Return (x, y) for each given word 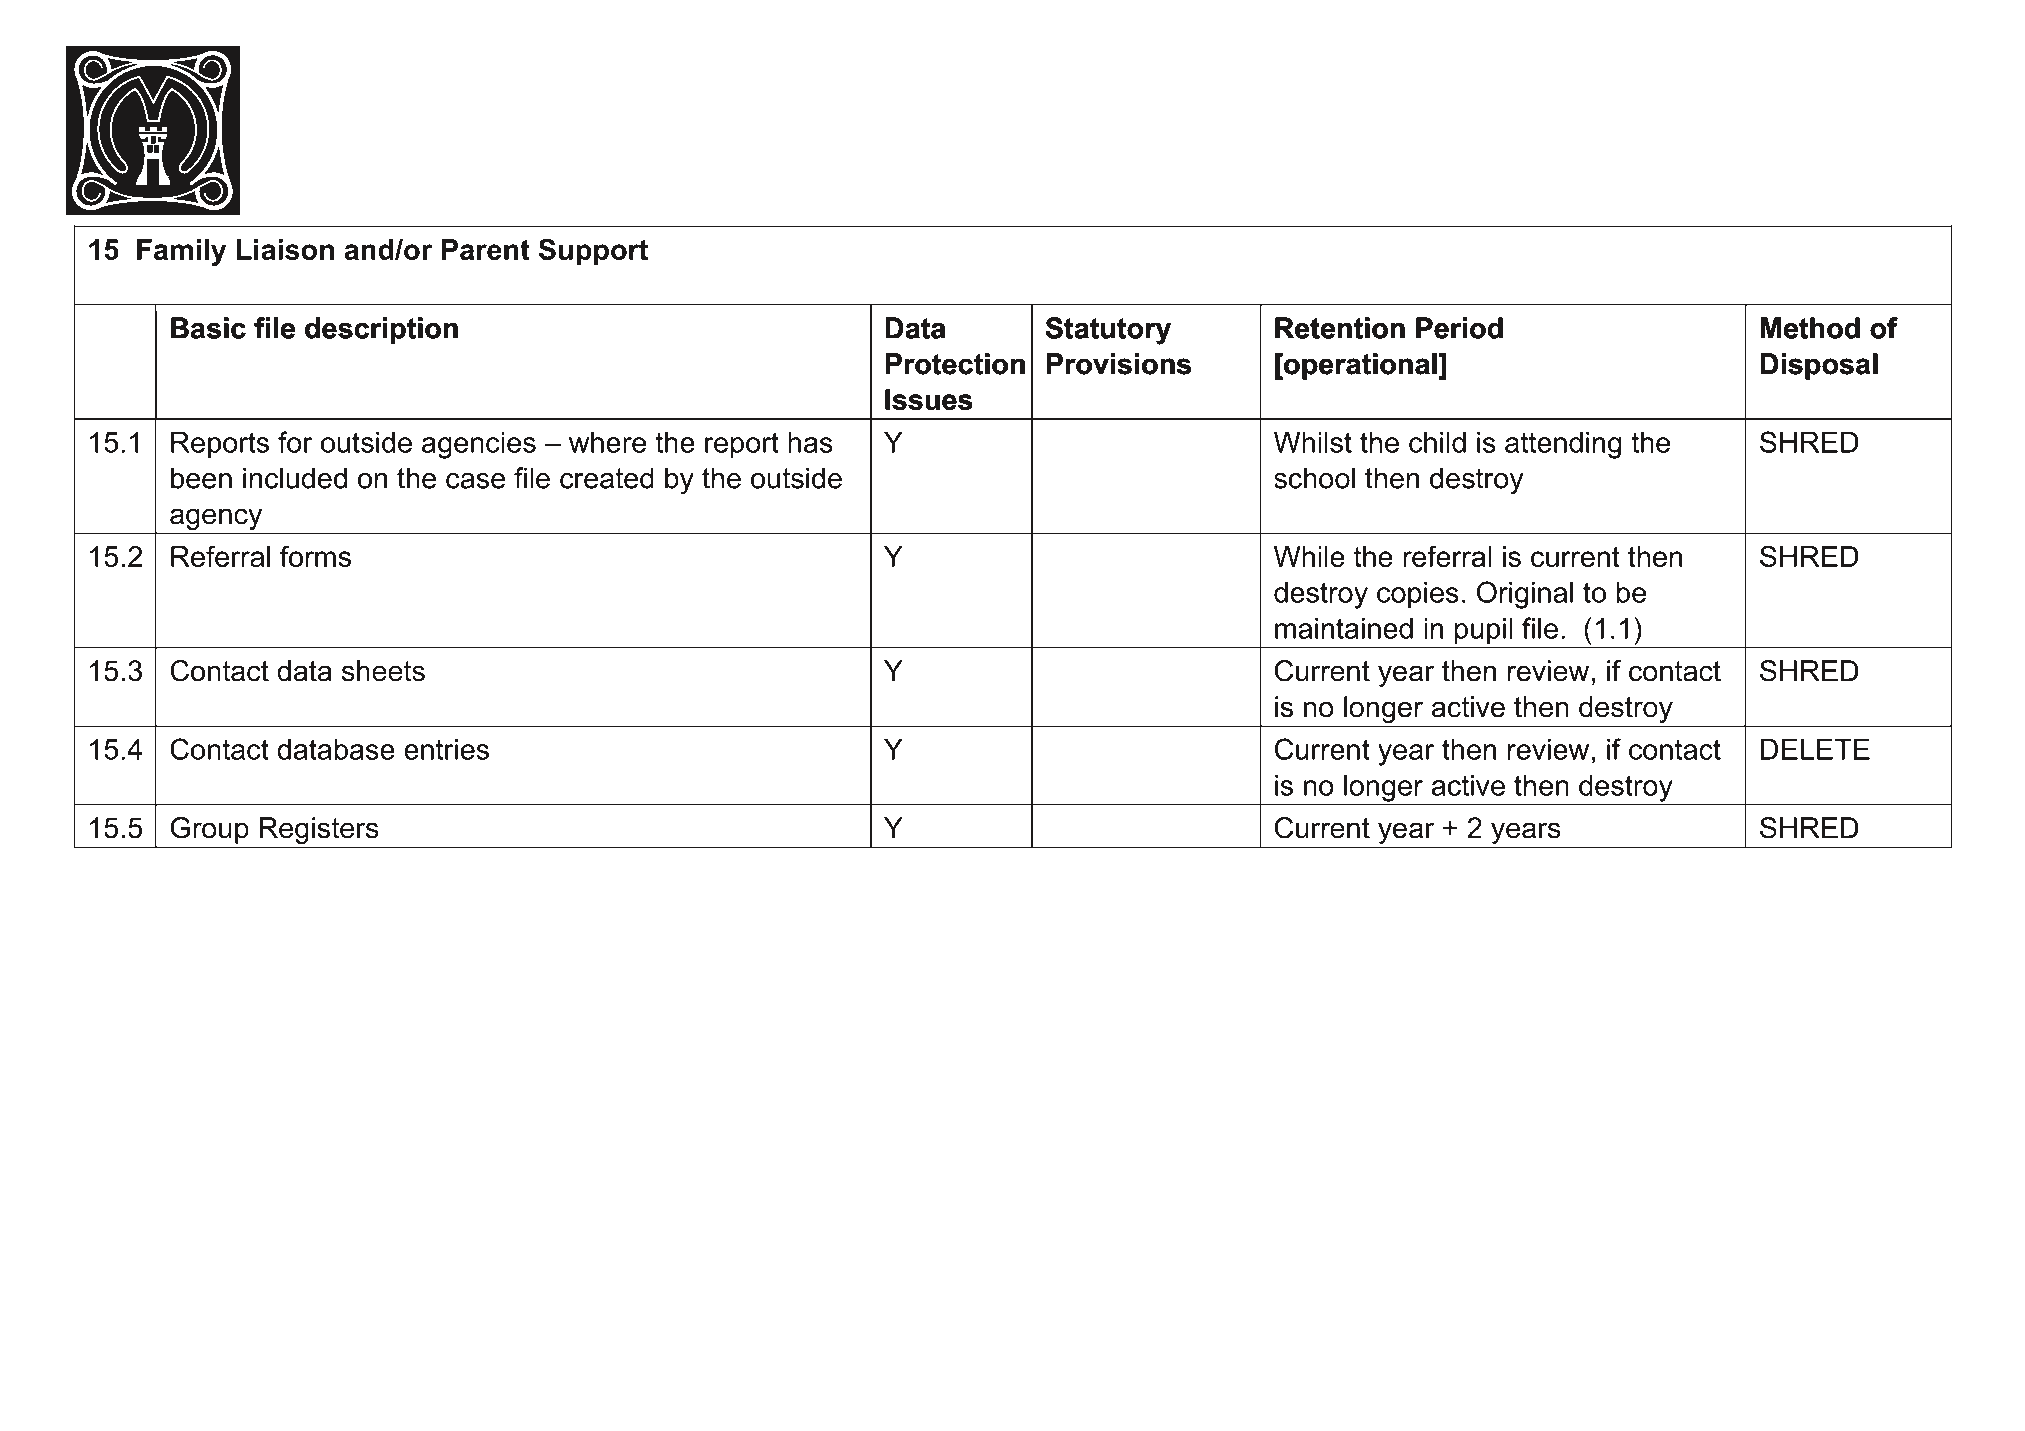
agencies (479, 445)
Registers (319, 832)
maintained (1344, 628)
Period (1459, 328)
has (810, 442)
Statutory (1108, 331)
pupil (1483, 631)
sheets (383, 671)
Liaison (285, 249)
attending (1563, 445)
